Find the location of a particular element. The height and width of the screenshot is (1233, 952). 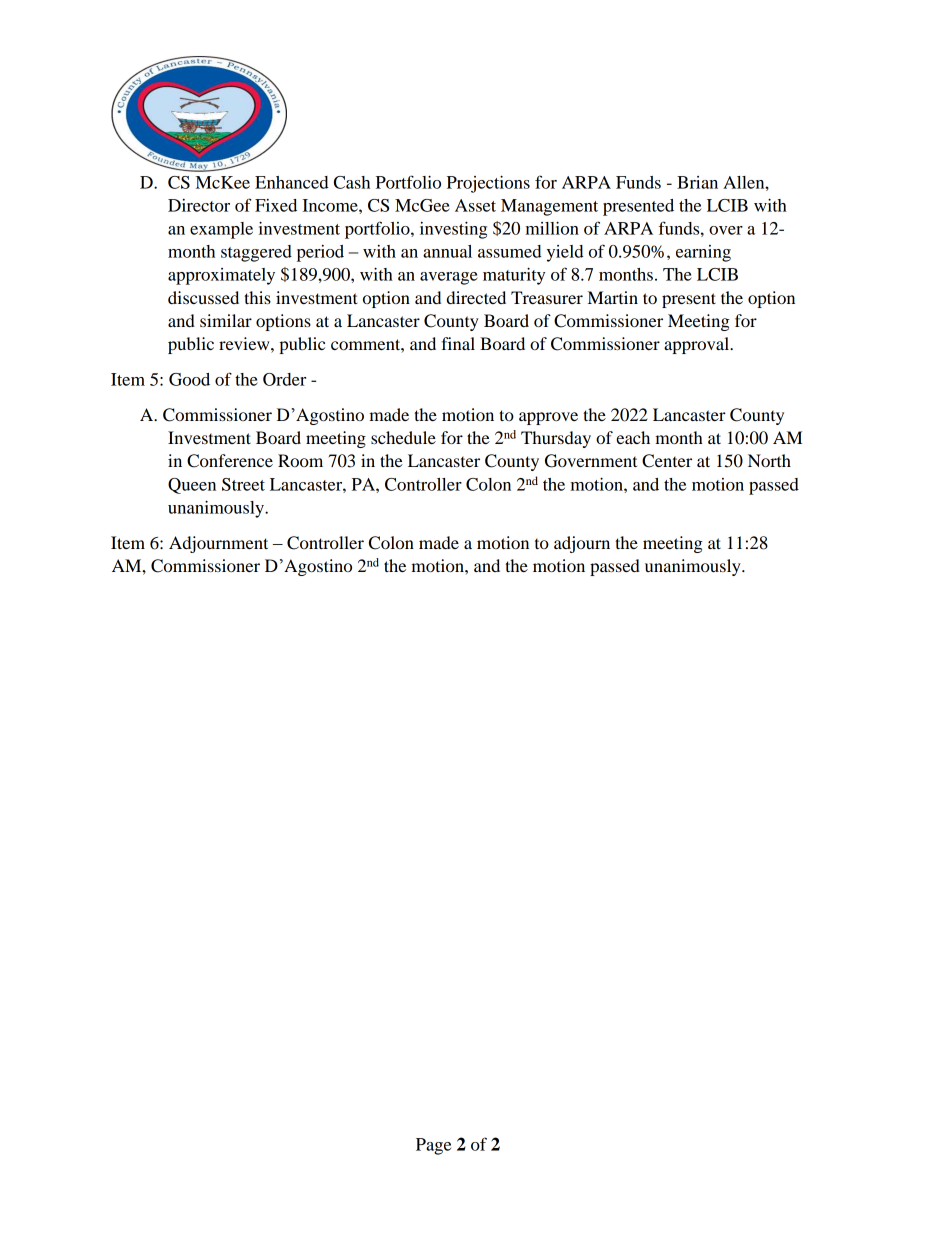

Asset is located at coordinates (475, 205).
